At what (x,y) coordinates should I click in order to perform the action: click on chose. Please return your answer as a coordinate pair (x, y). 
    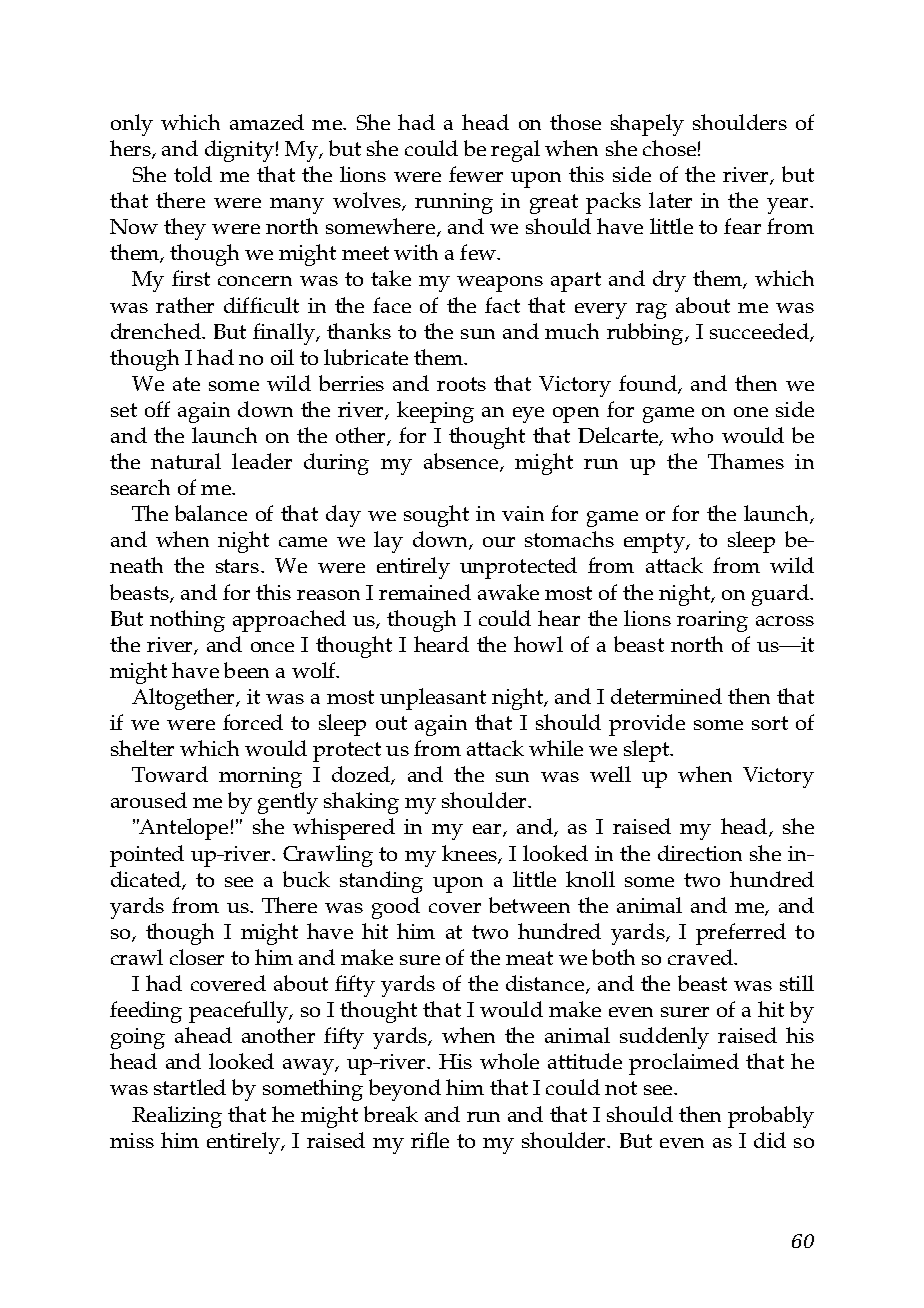
    Looking at the image, I should click on (669, 148).
